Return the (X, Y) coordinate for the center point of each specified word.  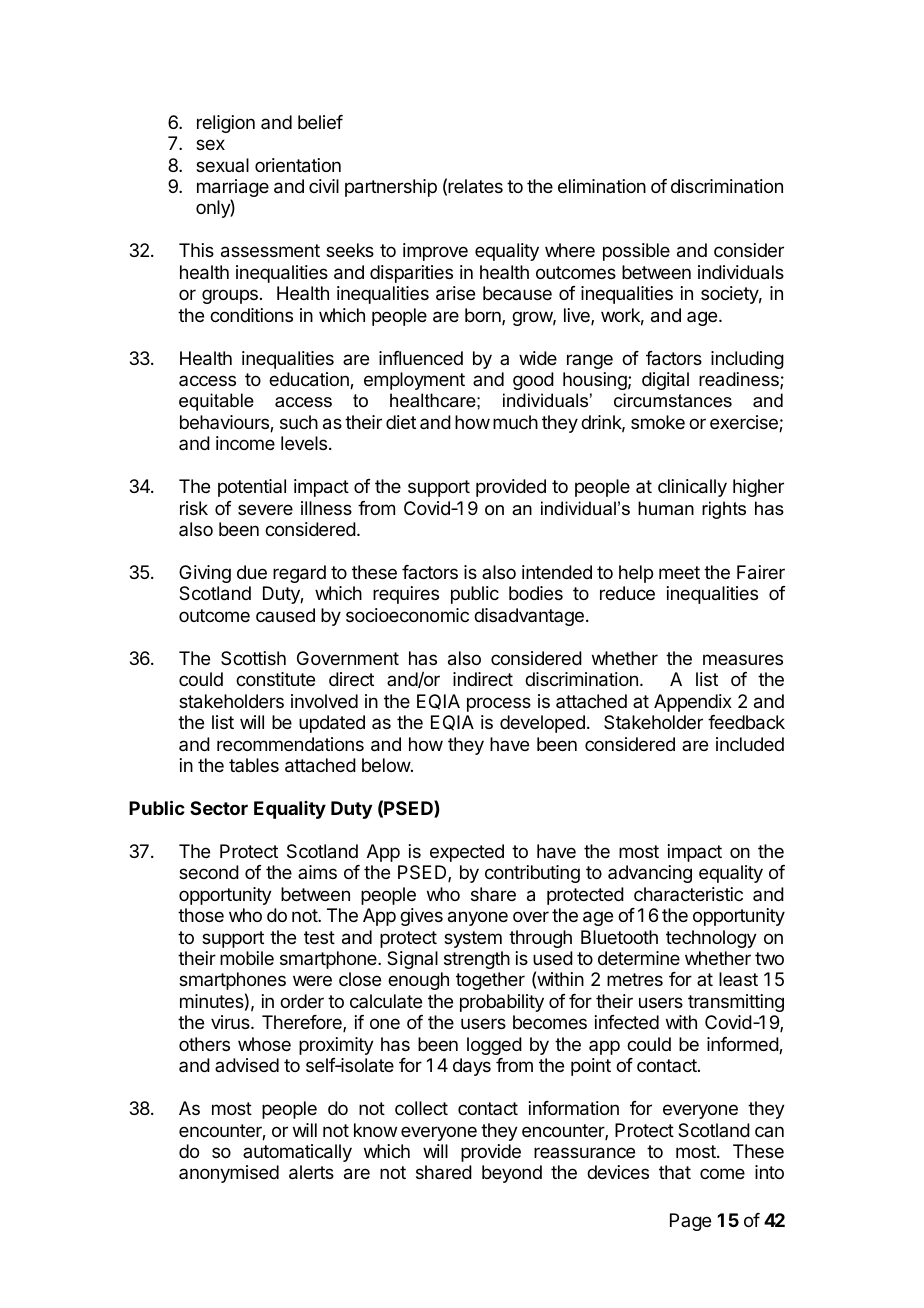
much (515, 422)
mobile (247, 958)
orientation (298, 165)
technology (711, 939)
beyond (512, 1174)
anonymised (229, 1174)
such (299, 422)
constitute (275, 679)
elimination (602, 186)
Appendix (693, 703)
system (473, 939)
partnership (391, 188)
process (499, 704)
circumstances (673, 400)
